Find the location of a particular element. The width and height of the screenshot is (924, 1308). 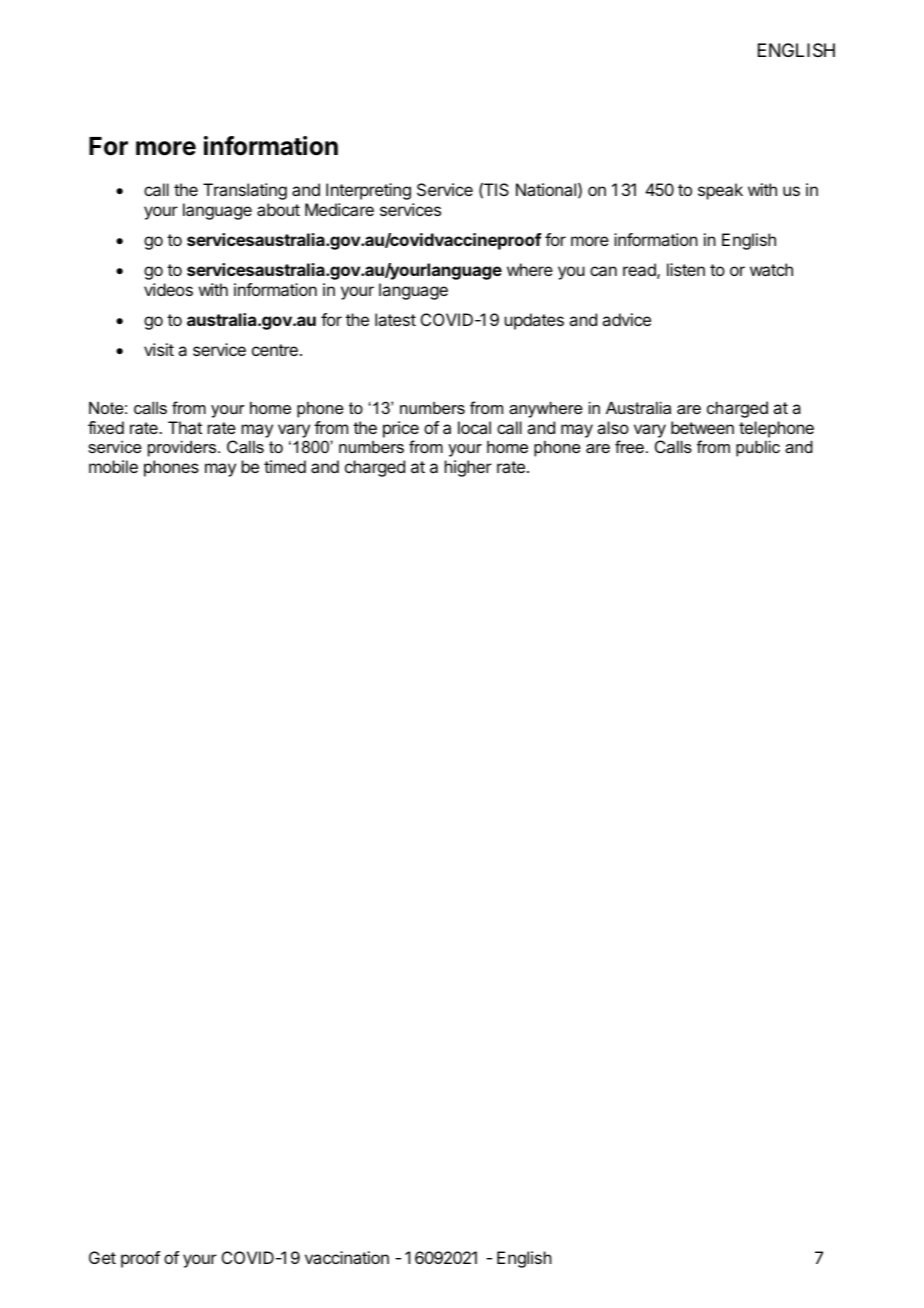

Translating is located at coordinates (245, 191).
